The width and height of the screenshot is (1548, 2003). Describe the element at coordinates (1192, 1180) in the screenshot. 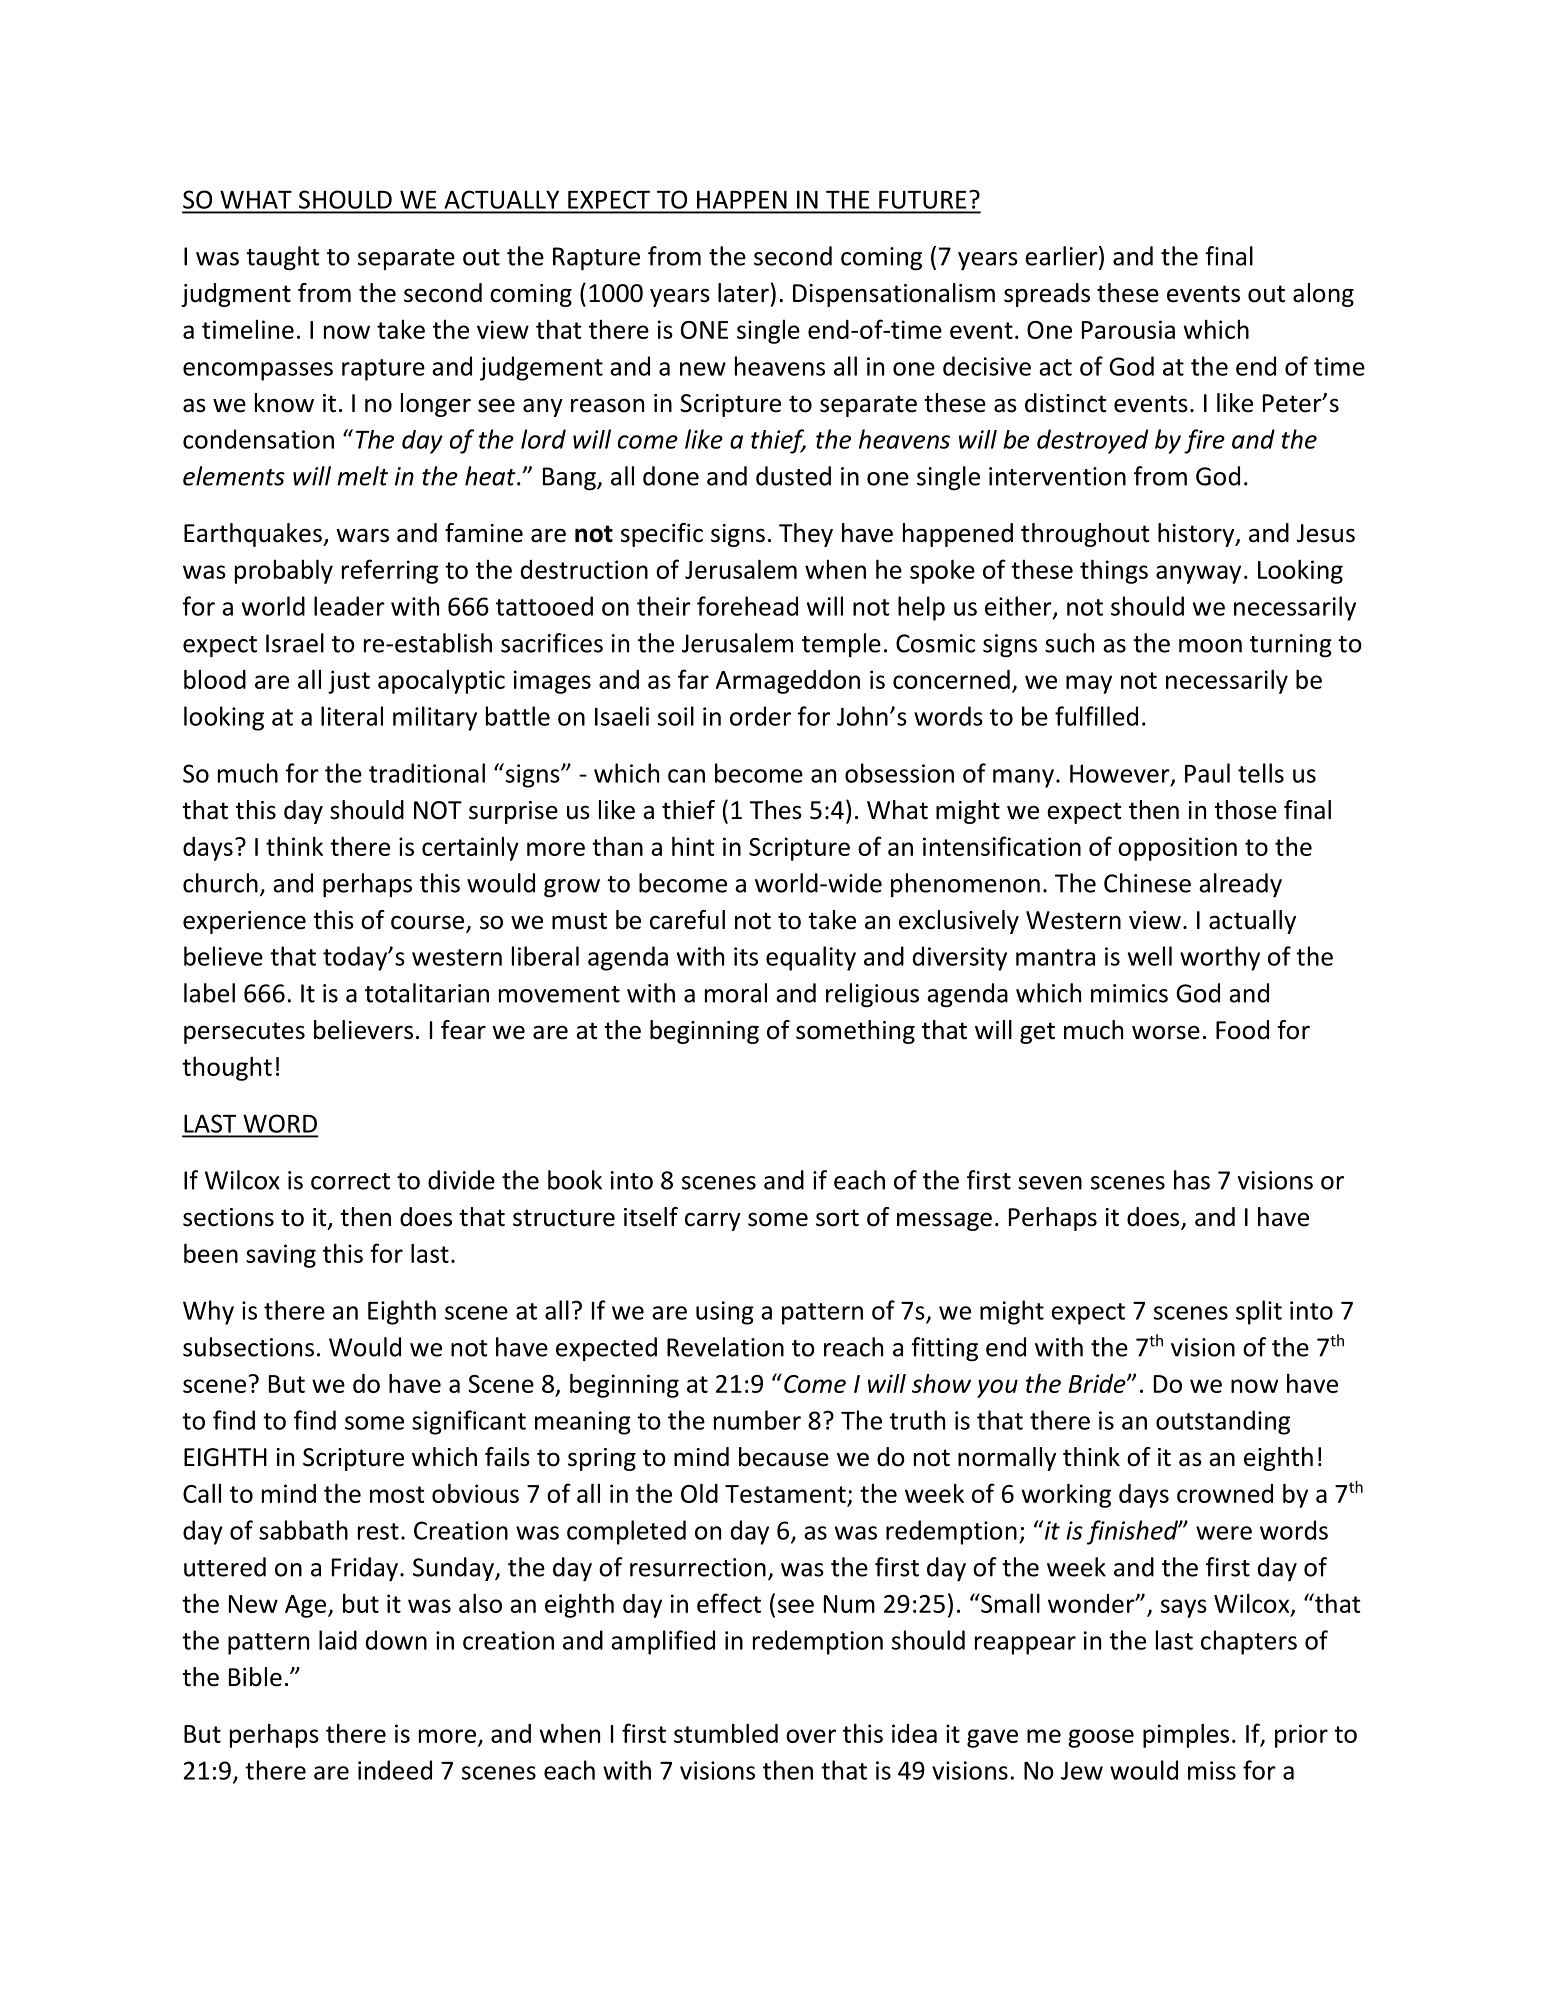

I see `has` at that location.
